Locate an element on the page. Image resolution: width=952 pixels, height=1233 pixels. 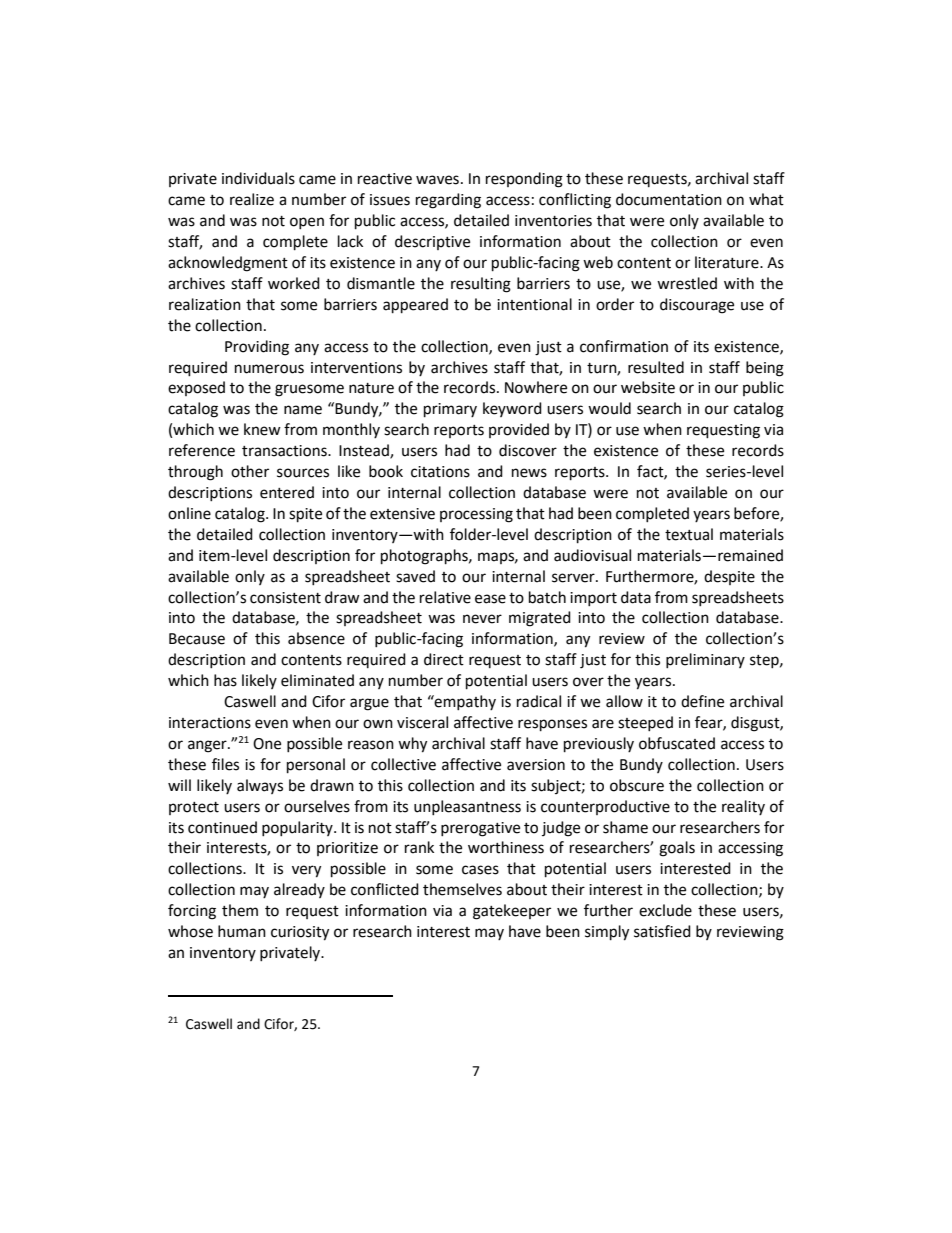
citations is located at coordinates (440, 472).
